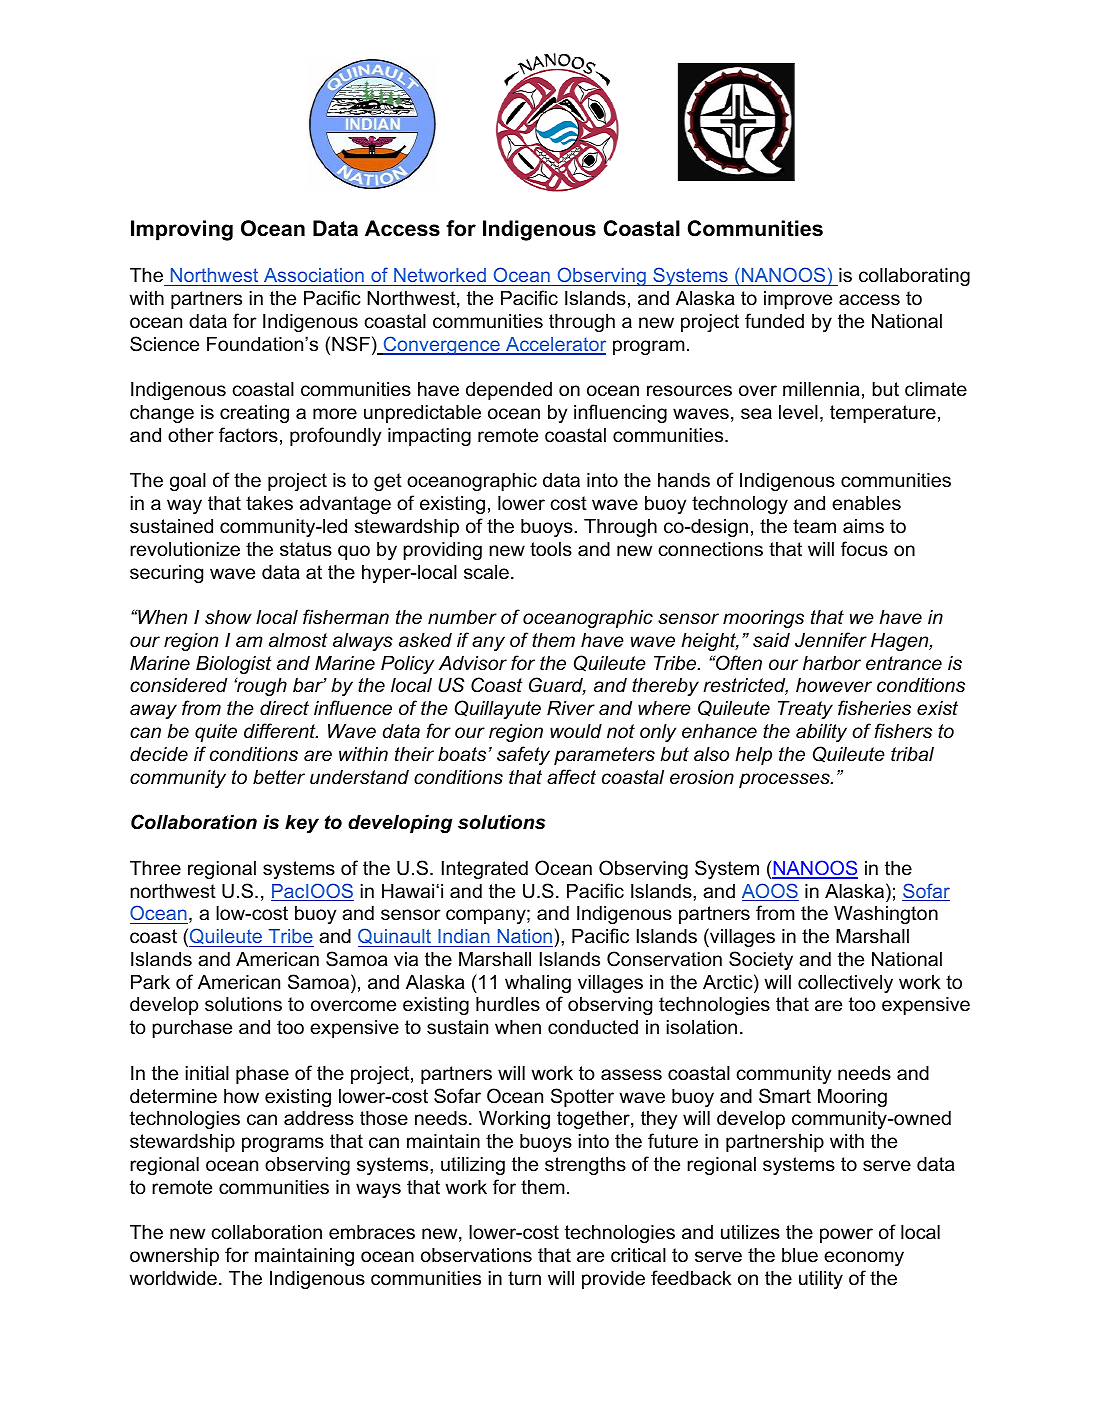 The width and height of the document is (1102, 1427). Describe the element at coordinates (551, 549) in the document. I see `tools` at that location.
